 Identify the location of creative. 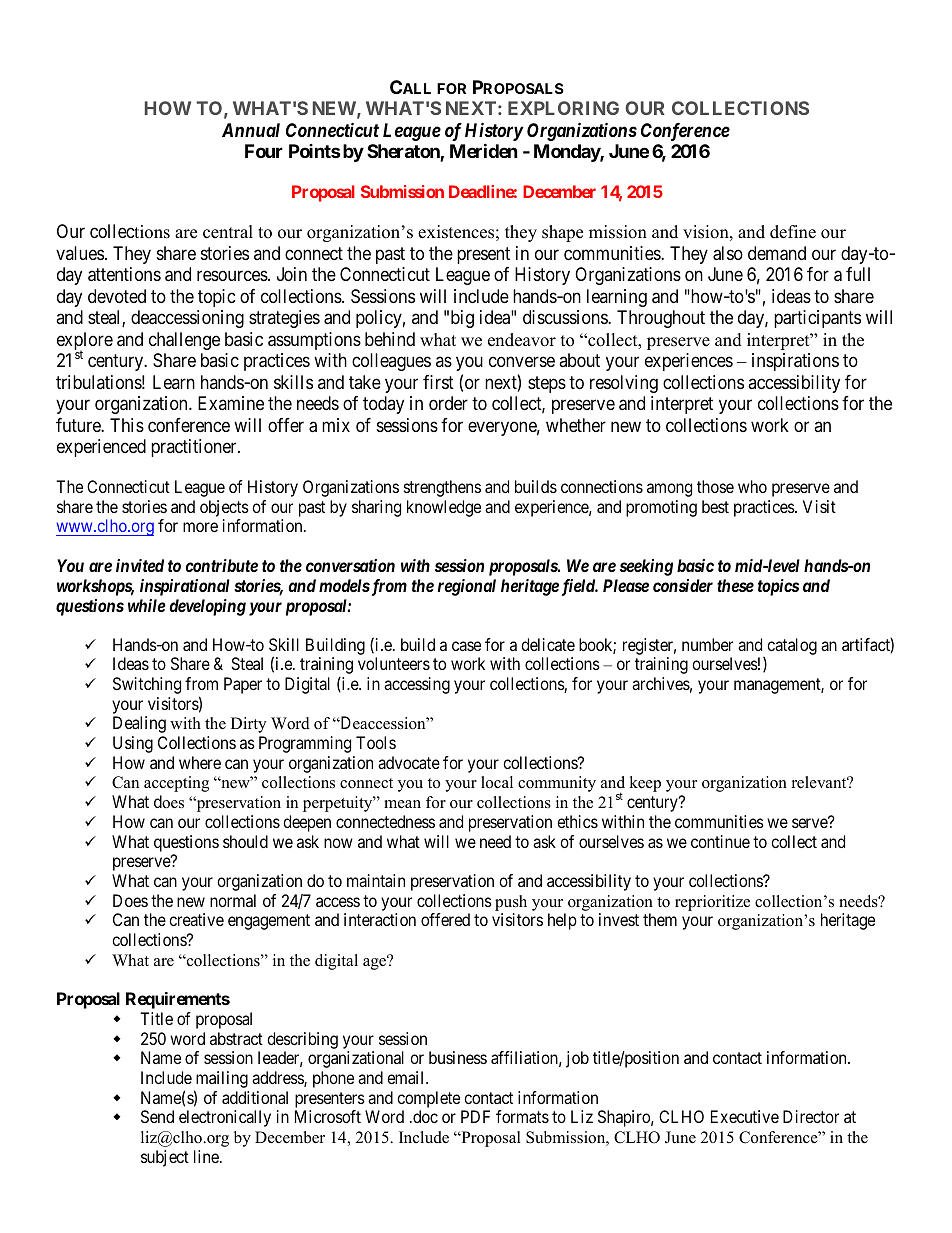
(196, 919).
